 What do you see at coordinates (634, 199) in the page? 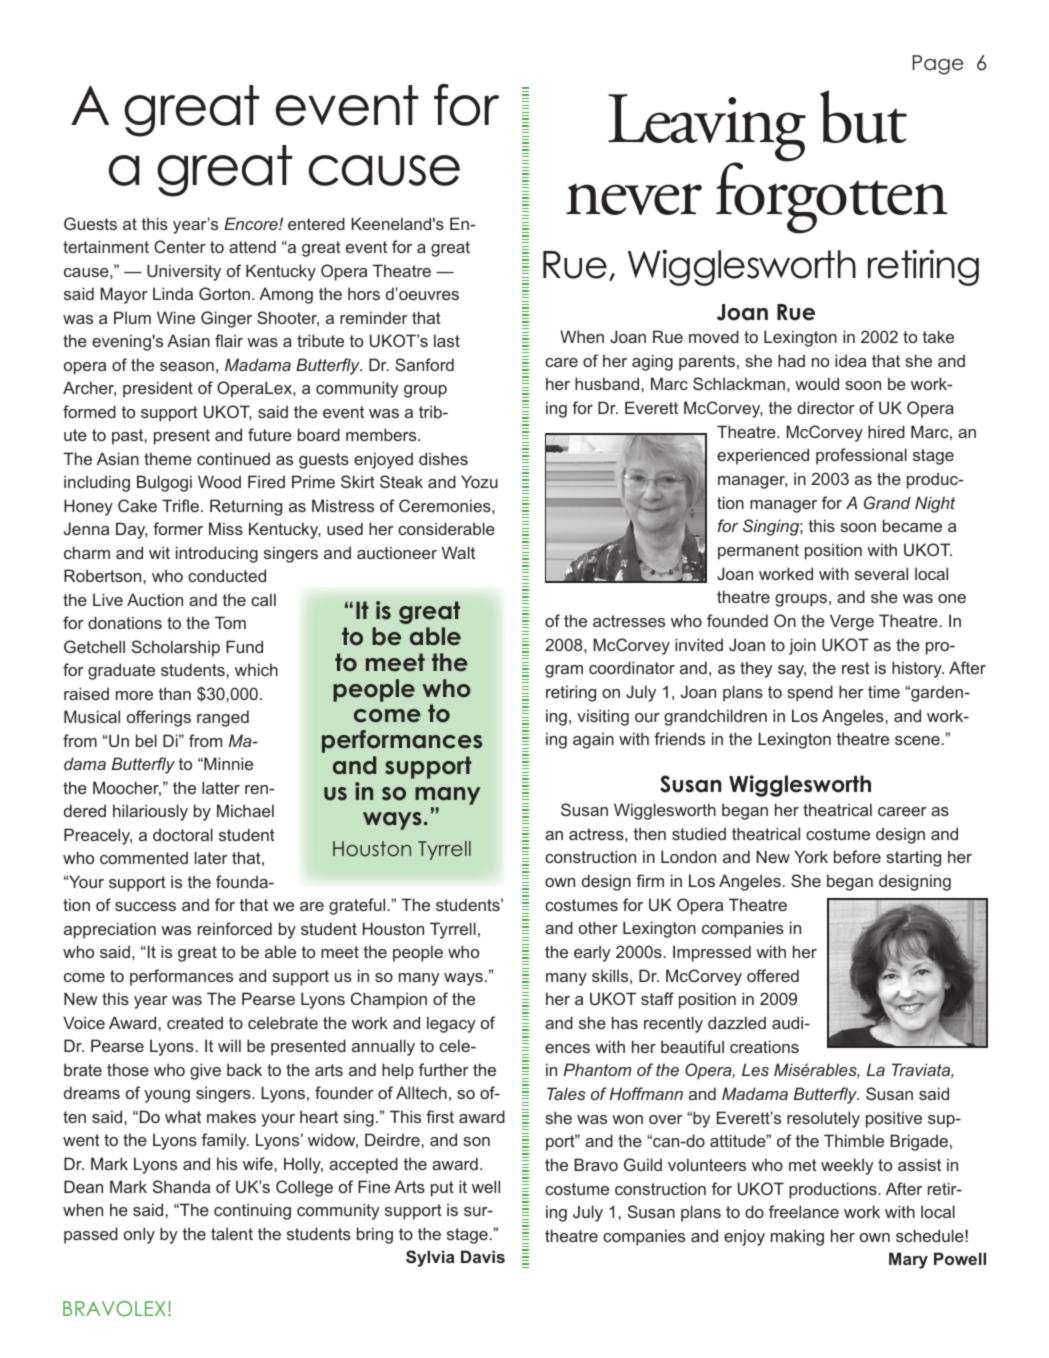
I see `never` at bounding box center [634, 199].
